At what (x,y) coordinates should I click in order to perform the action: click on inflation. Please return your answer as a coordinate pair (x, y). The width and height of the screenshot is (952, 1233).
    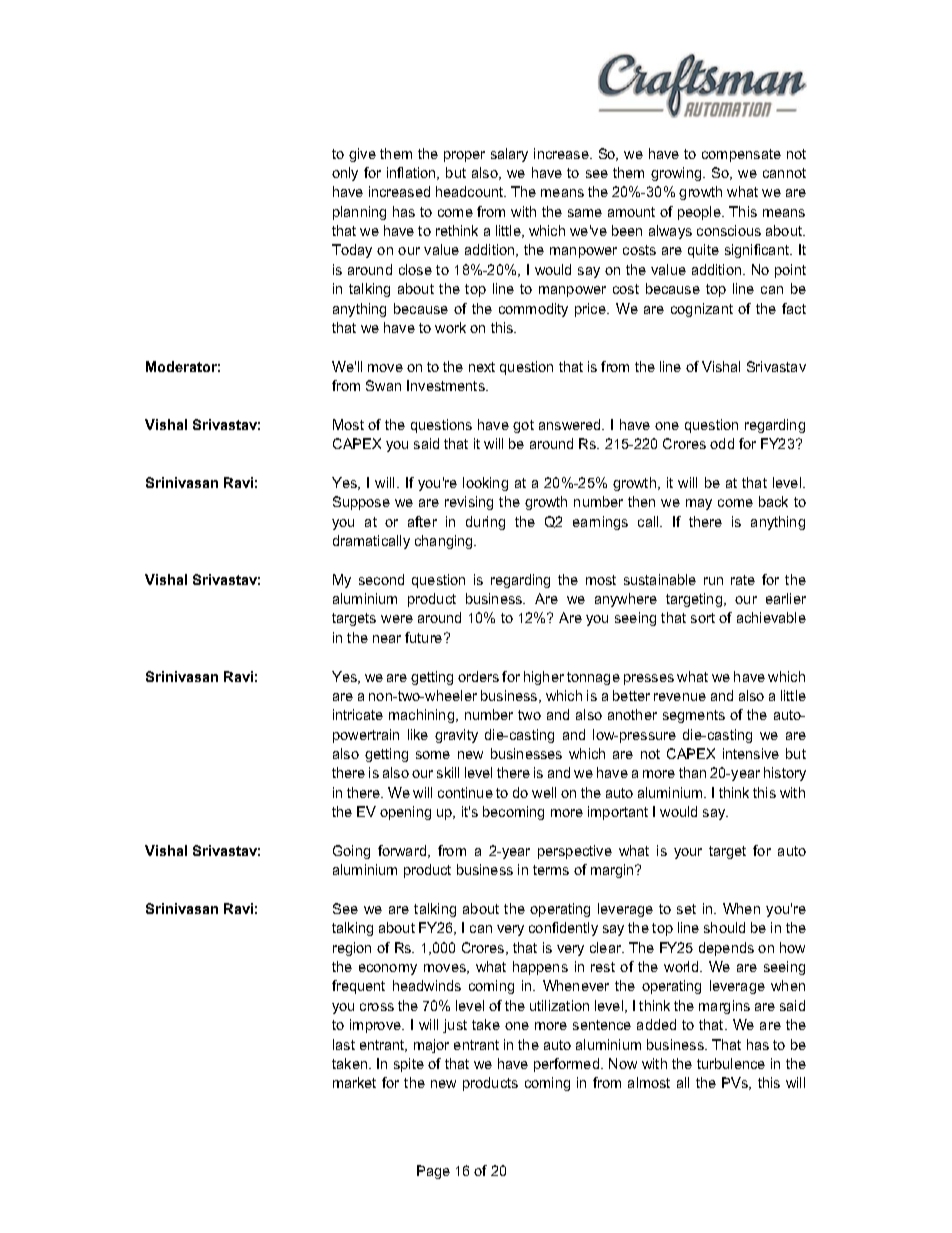
    Looking at the image, I should click on (412, 173).
